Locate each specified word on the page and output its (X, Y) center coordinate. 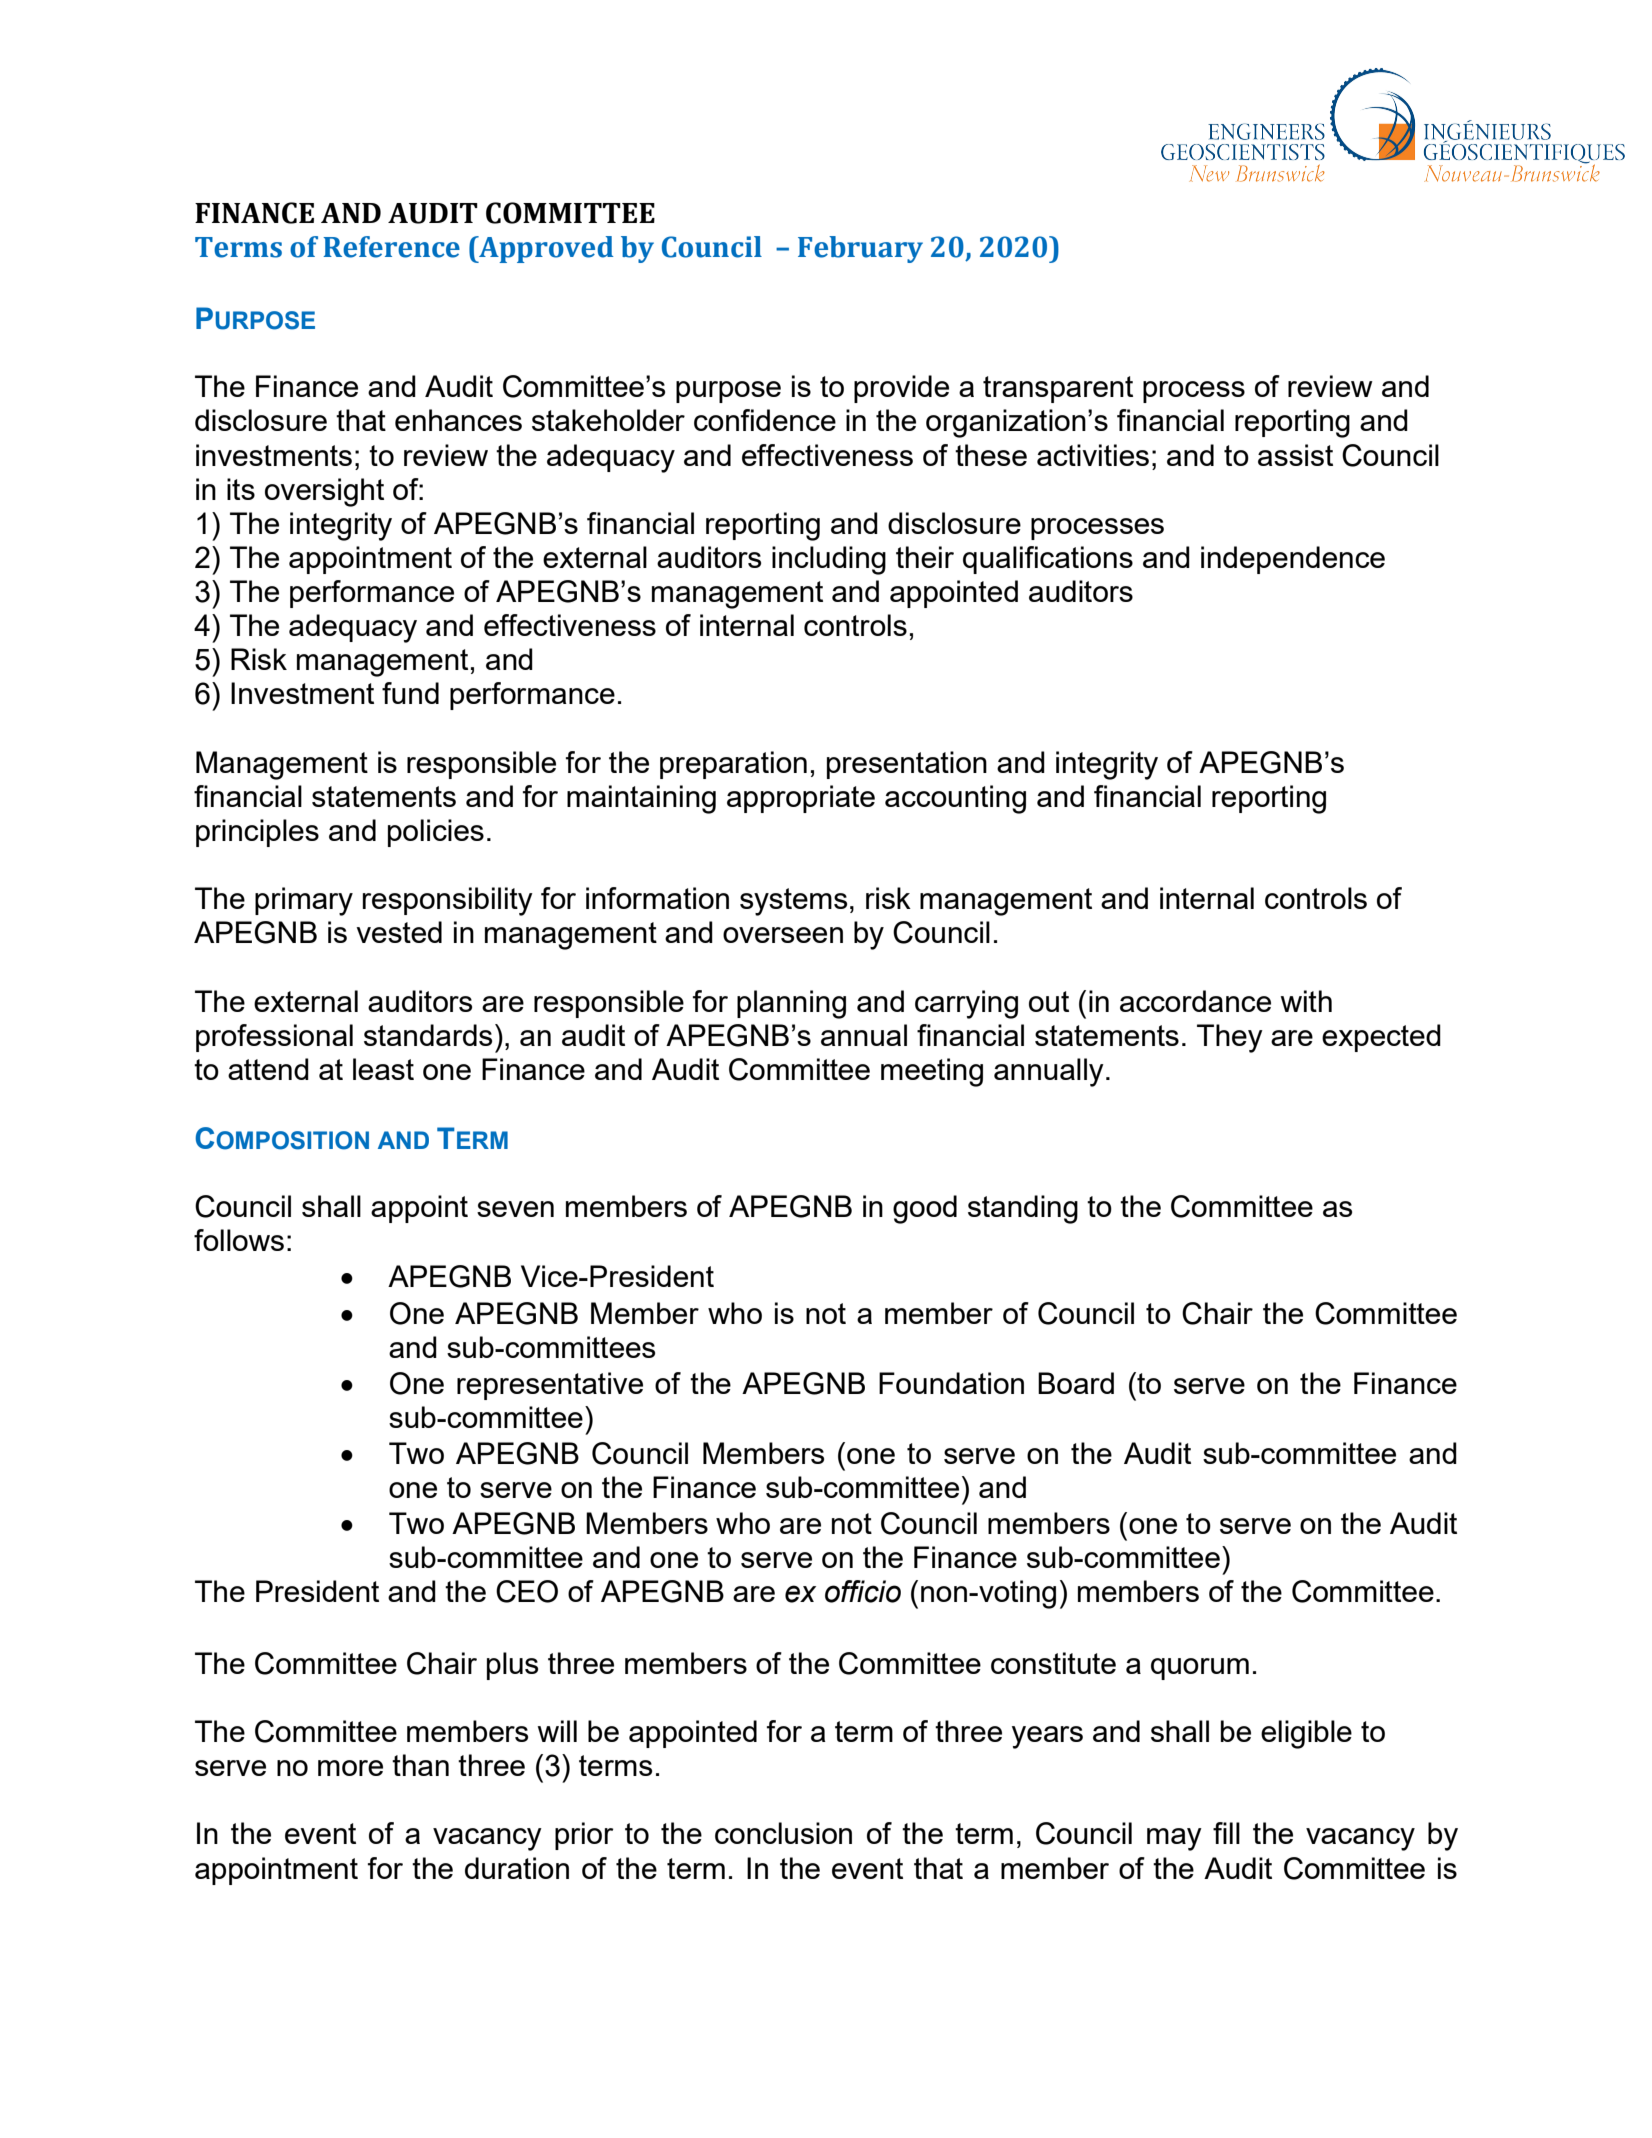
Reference (391, 247)
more (350, 1768)
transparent (1058, 389)
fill (1226, 1833)
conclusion (783, 1833)
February (860, 249)
